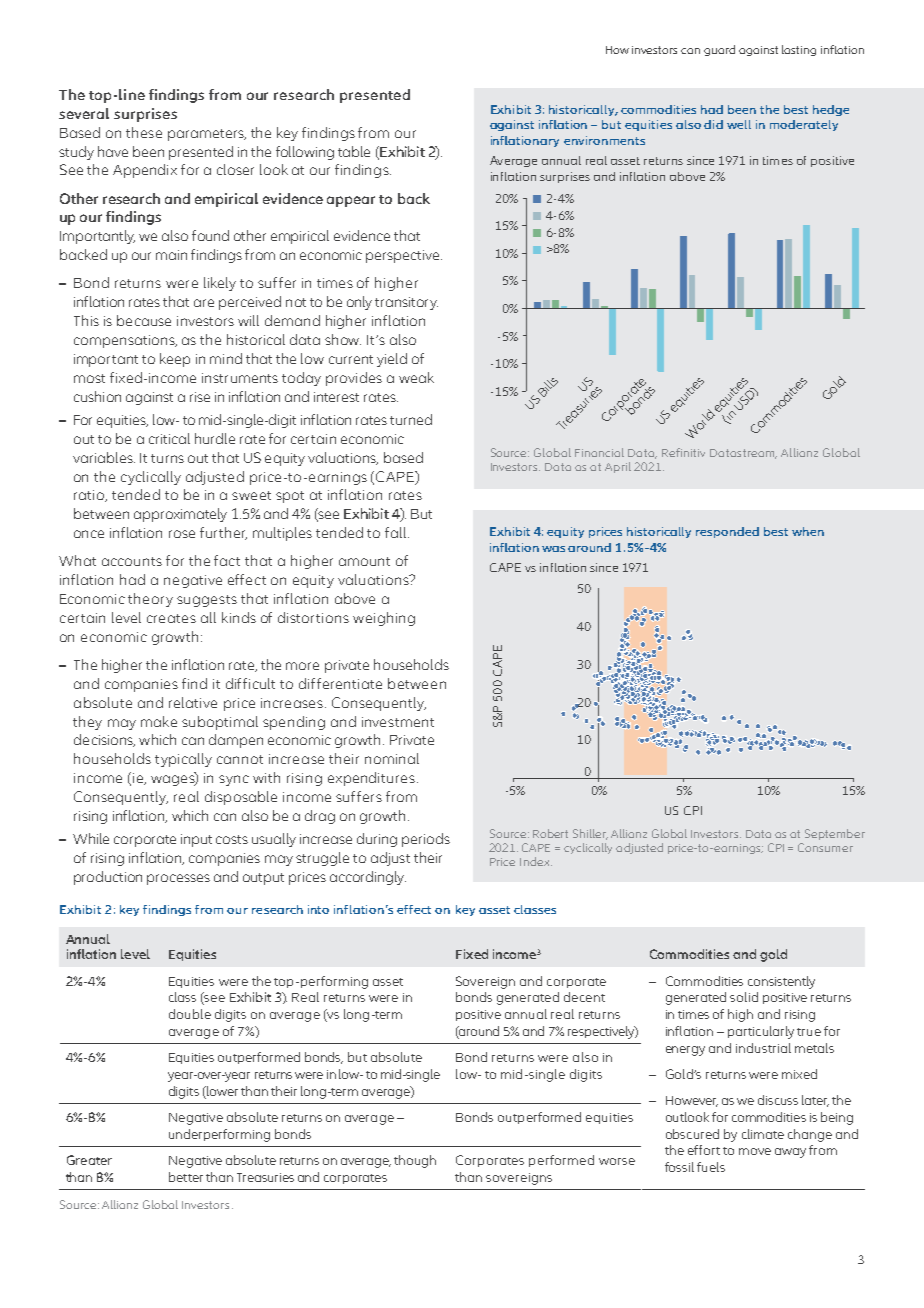 The height and width of the screenshot is (1308, 924). Describe the element at coordinates (178, 879) in the screenshot. I see `processes` at that location.
